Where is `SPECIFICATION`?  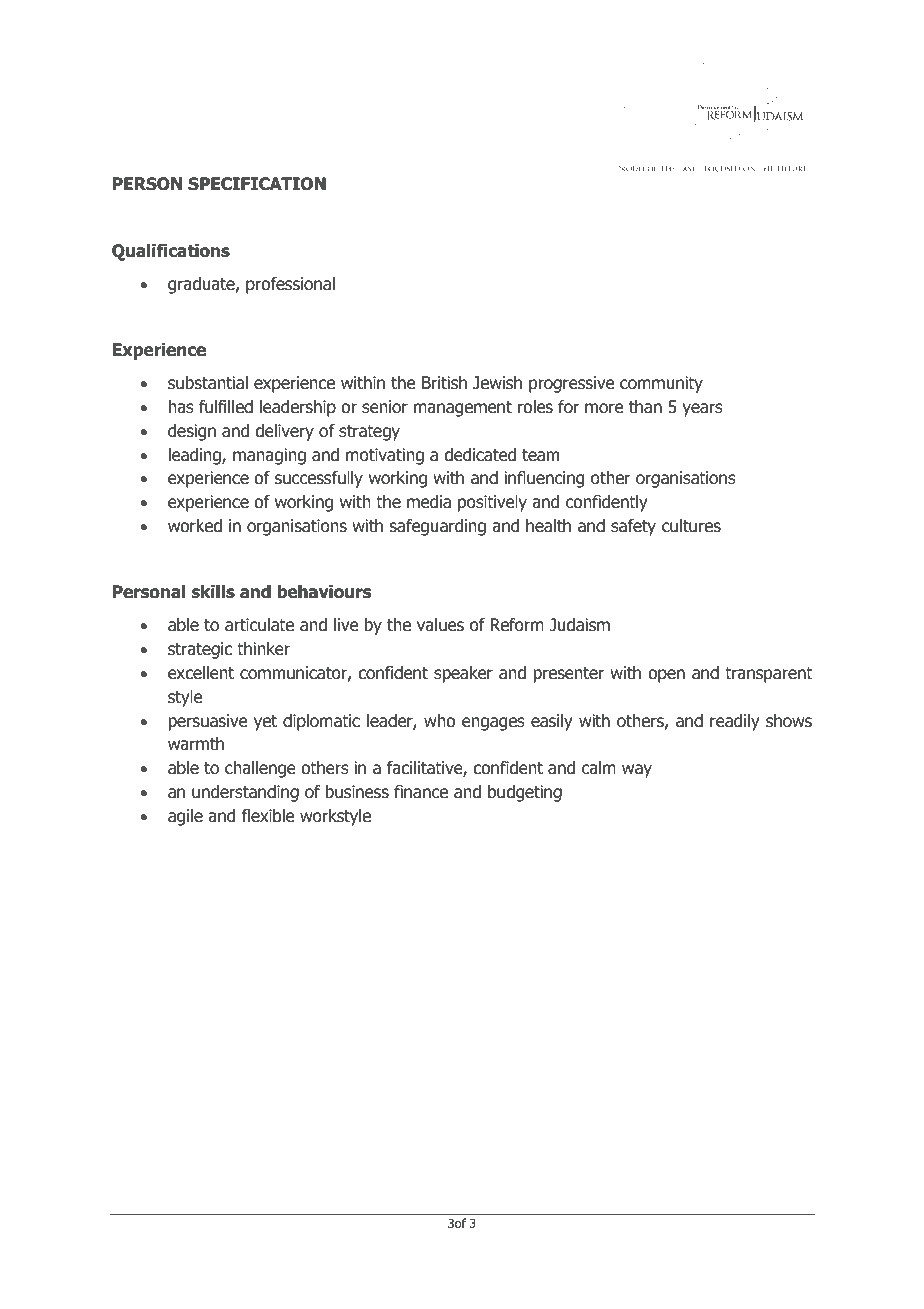 SPECIFICATION is located at coordinates (257, 184).
